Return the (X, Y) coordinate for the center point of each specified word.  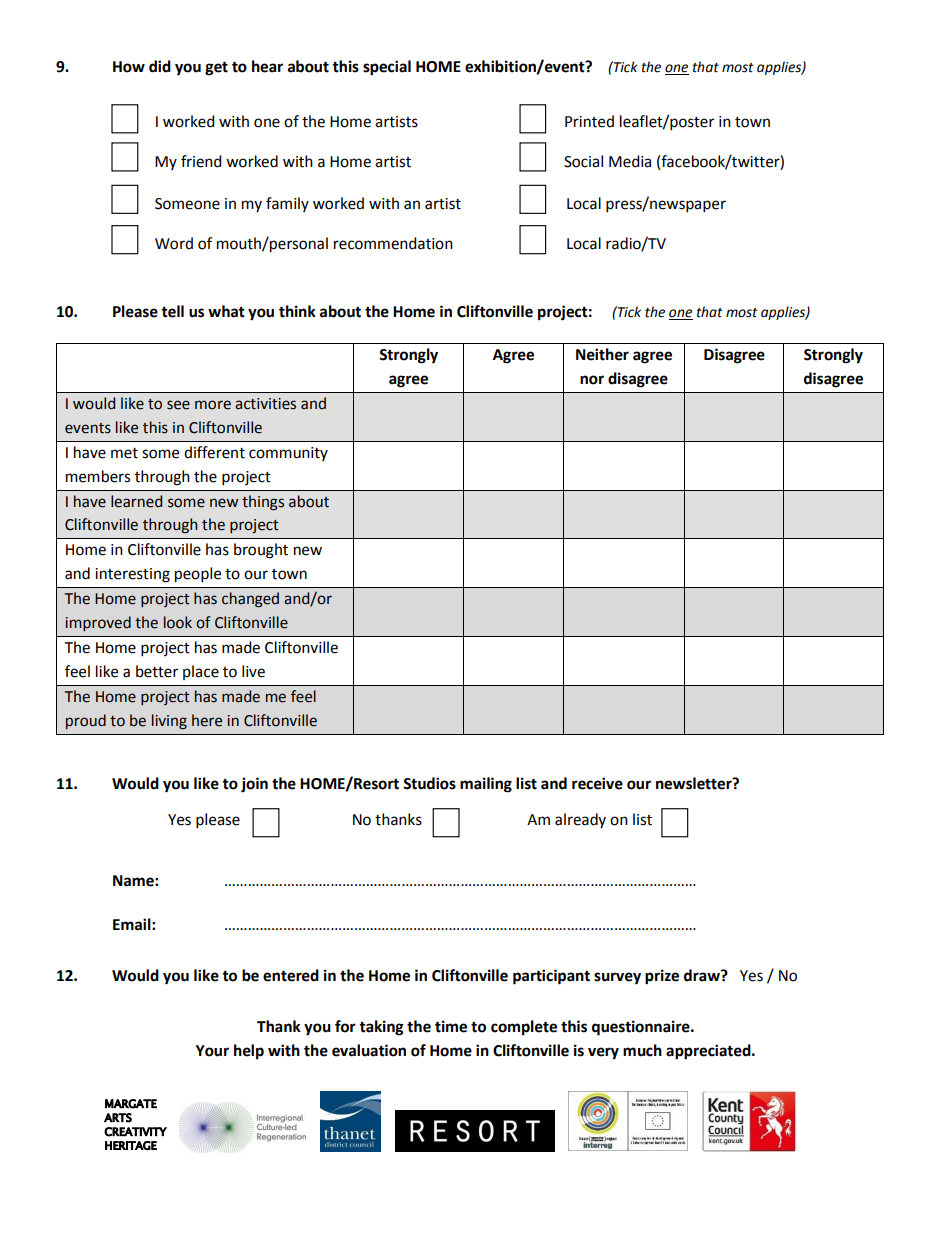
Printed (589, 121)
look (178, 622)
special (387, 68)
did (160, 66)
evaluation (369, 1050)
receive (597, 783)
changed (250, 600)
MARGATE (131, 1104)
